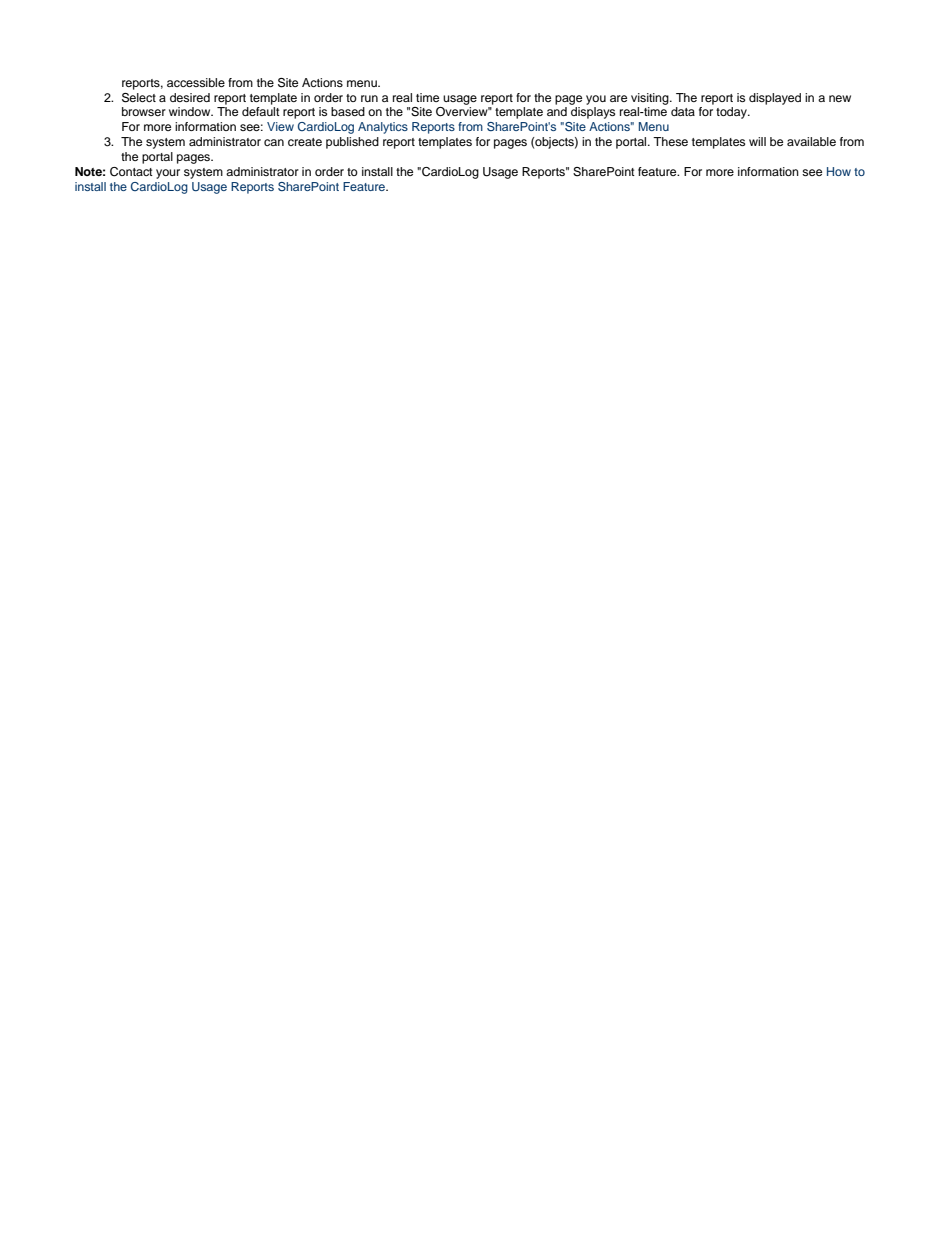 The width and height of the document is (952, 1233). Describe the element at coordinates (369, 98) in the document. I see `run` at that location.
